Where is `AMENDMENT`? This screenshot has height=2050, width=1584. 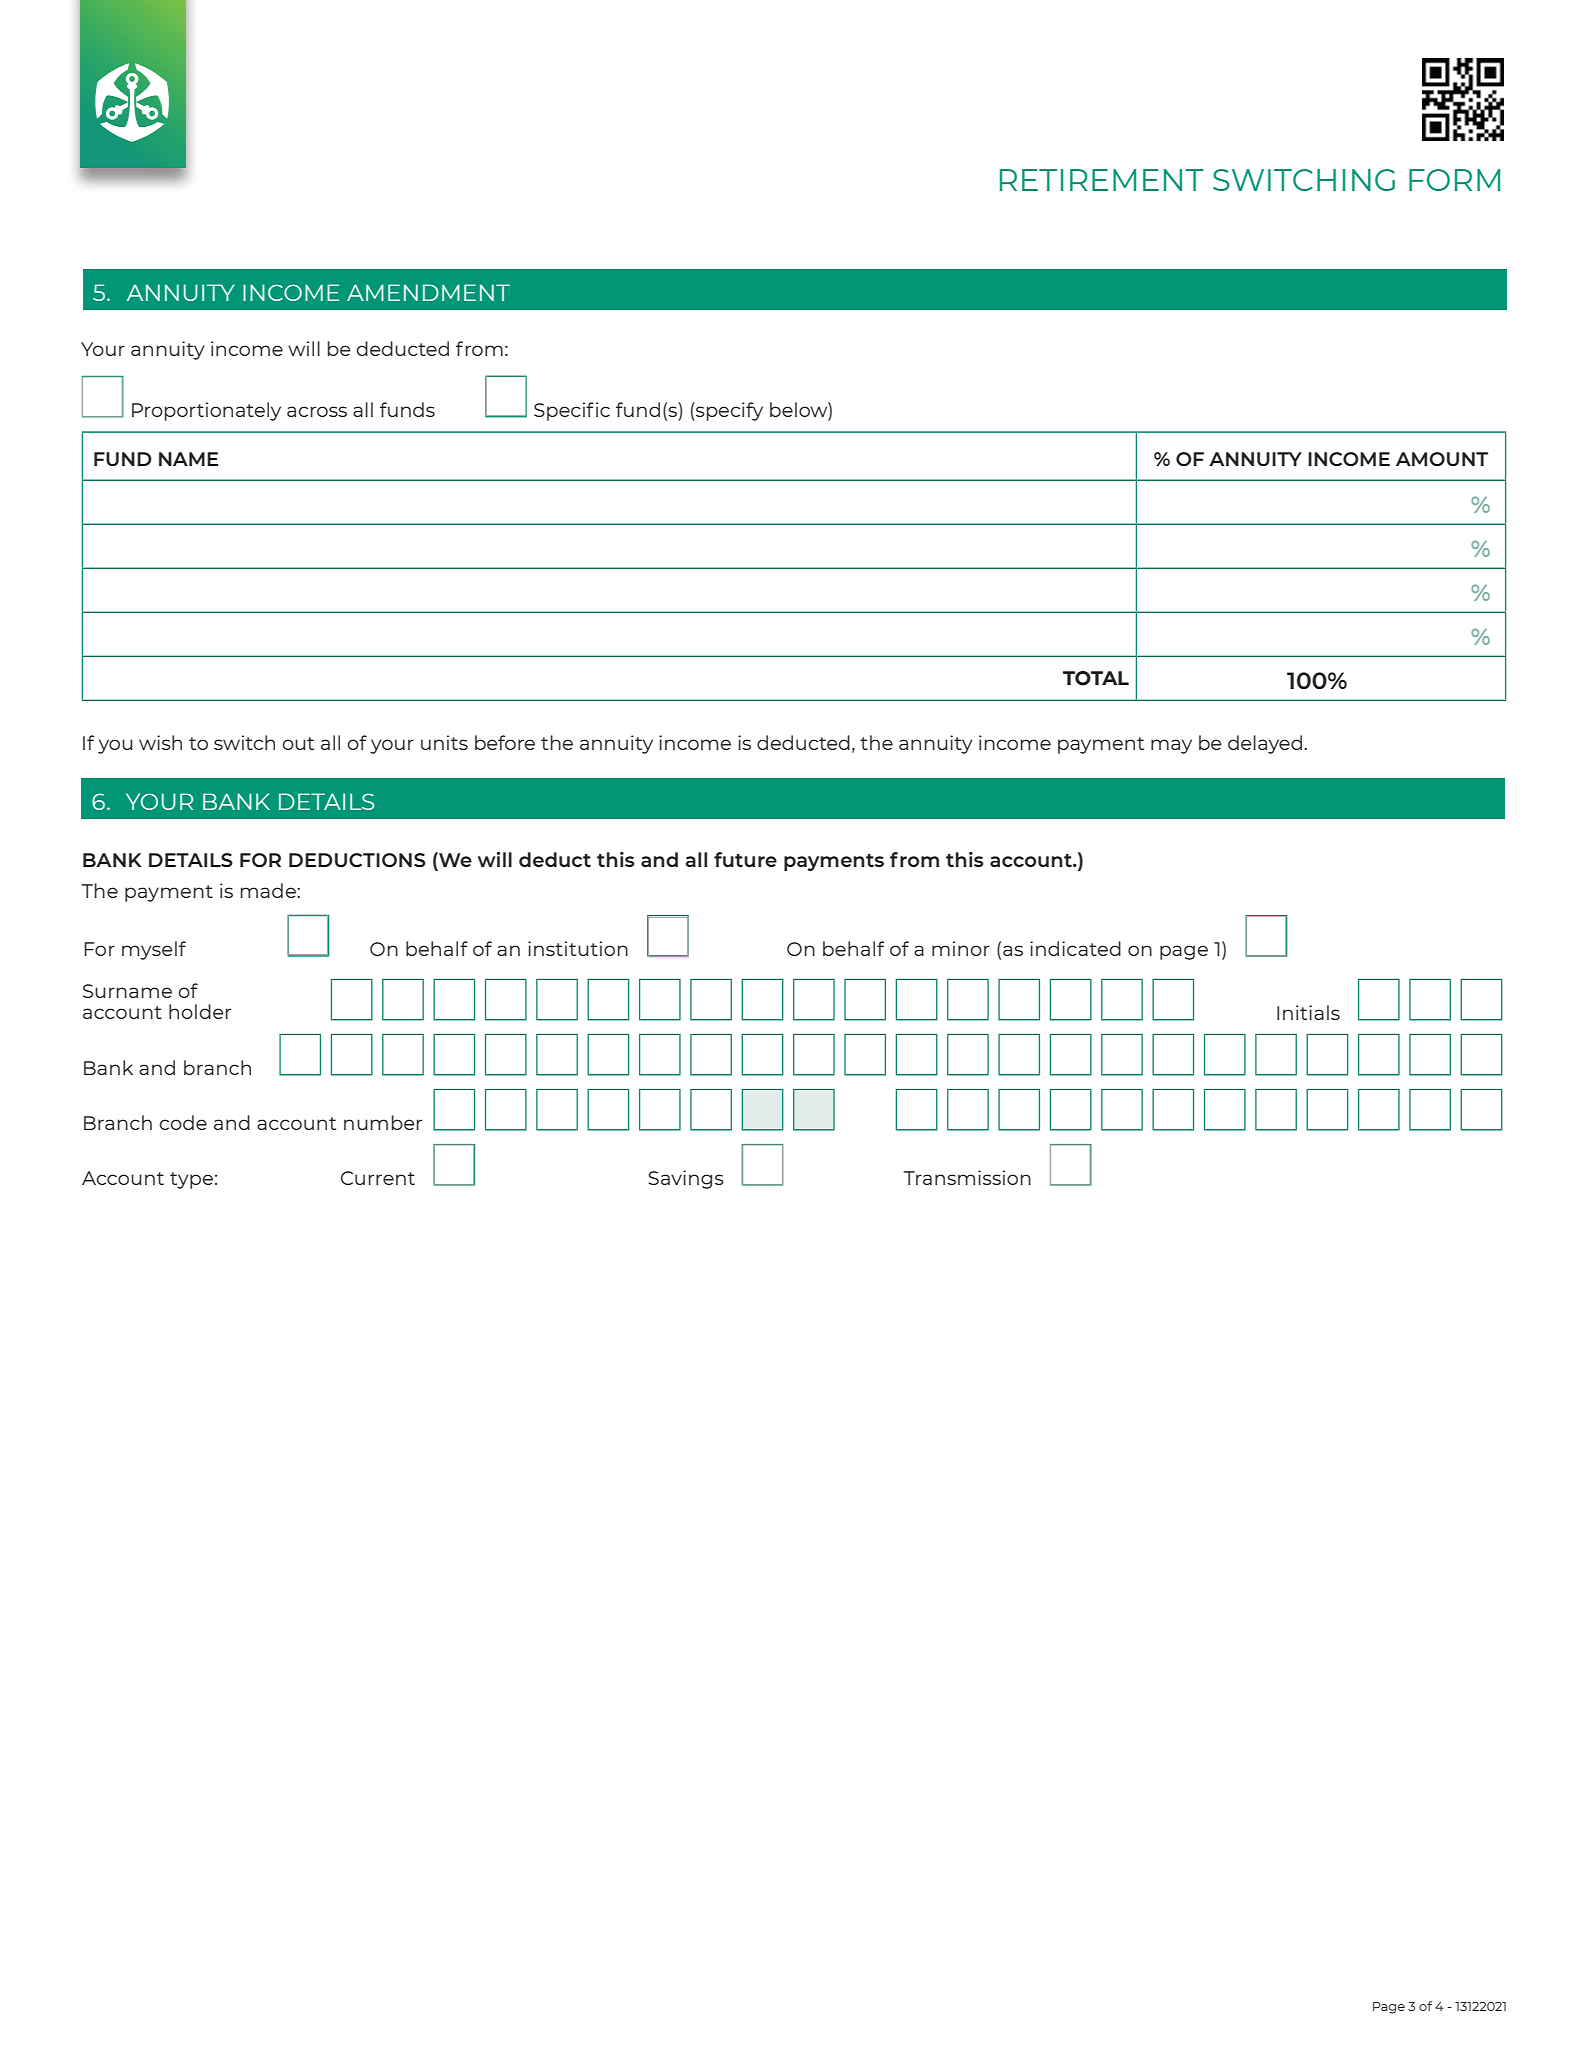 AMENDMENT is located at coordinates (428, 292).
